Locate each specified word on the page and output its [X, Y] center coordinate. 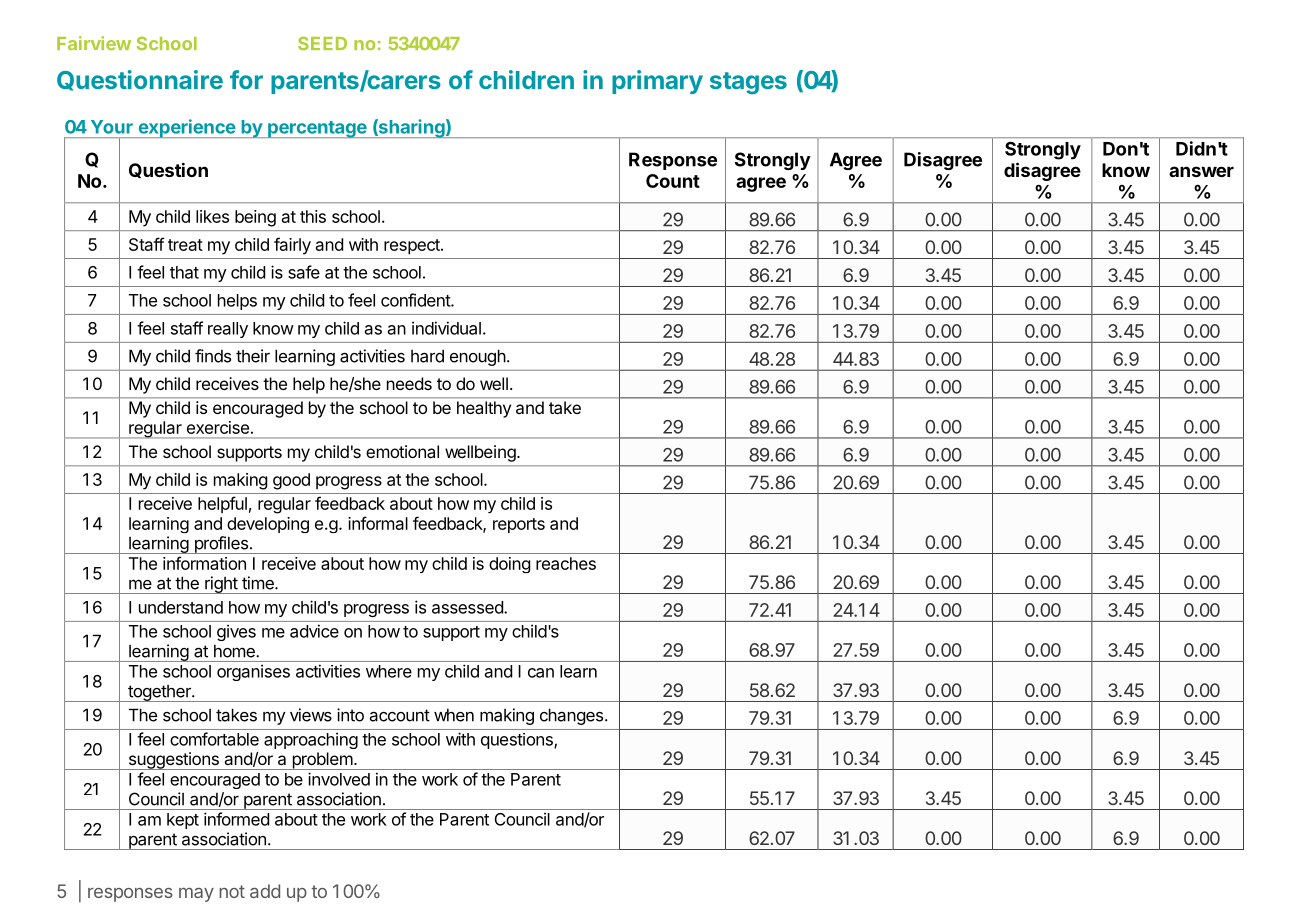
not [232, 891]
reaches [566, 563]
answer [1201, 171]
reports [519, 525]
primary [657, 82]
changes [573, 716]
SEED [322, 43]
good [291, 481]
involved [339, 779]
